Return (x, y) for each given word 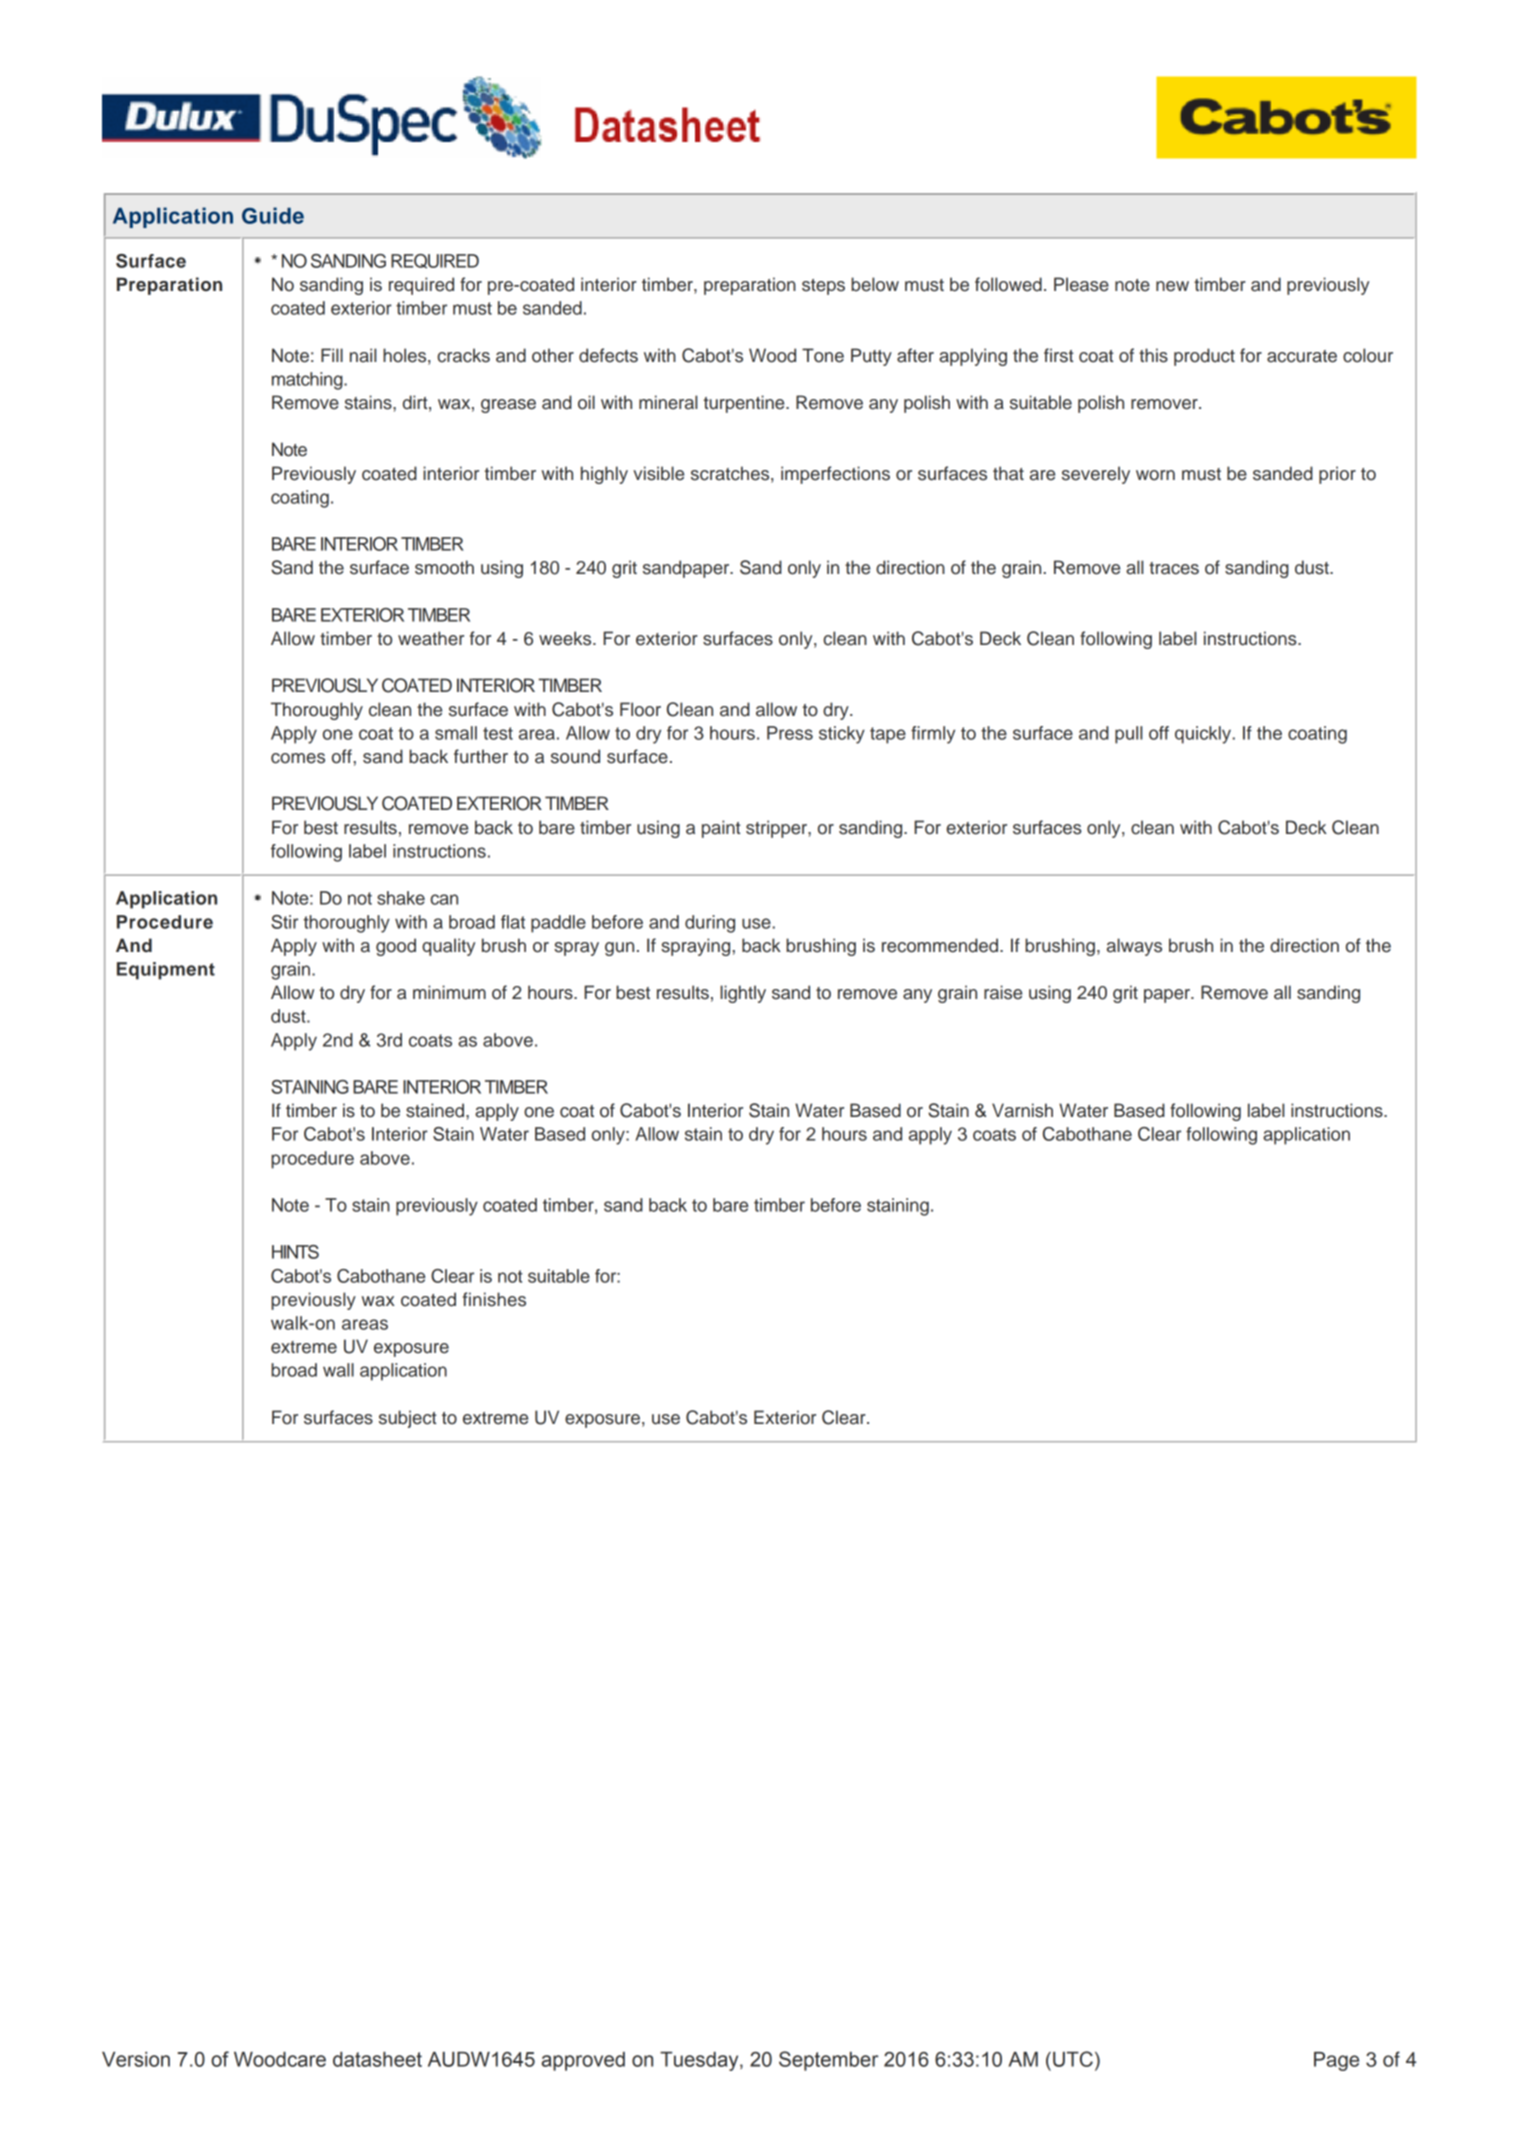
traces (1174, 568)
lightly (743, 994)
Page (1336, 2061)
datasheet (377, 2059)
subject (408, 1419)
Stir (284, 922)
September (828, 2061)
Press (790, 733)
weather (431, 638)
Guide (273, 215)
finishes (494, 1299)
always (1134, 947)
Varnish (1022, 1110)
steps (823, 287)
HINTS (295, 1252)
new (1172, 286)
